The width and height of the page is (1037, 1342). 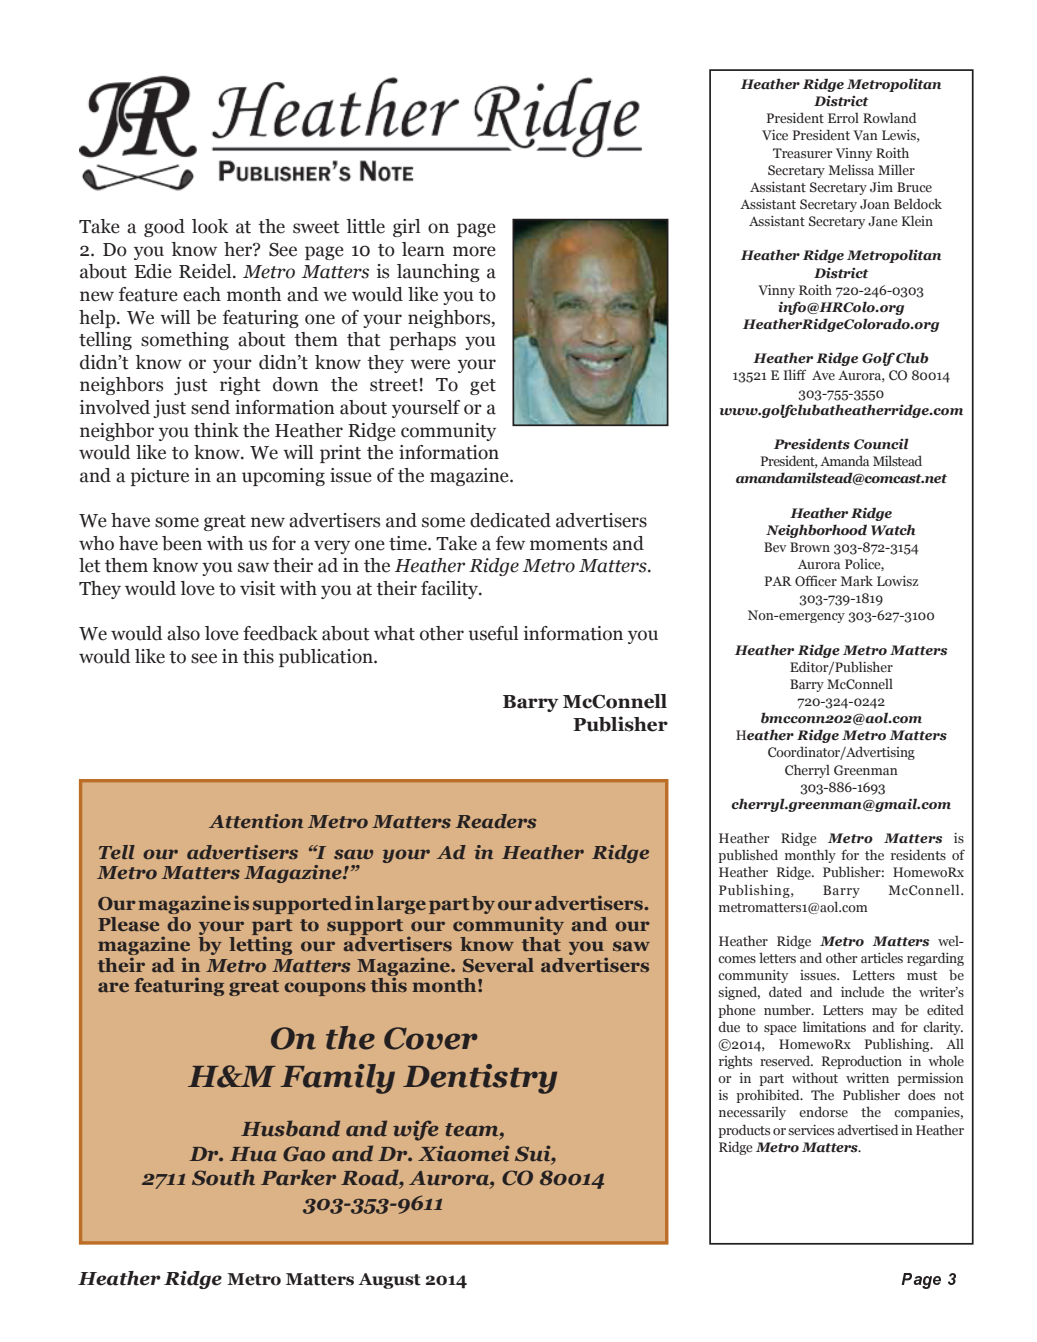 I want to click on been, so click(x=182, y=543).
